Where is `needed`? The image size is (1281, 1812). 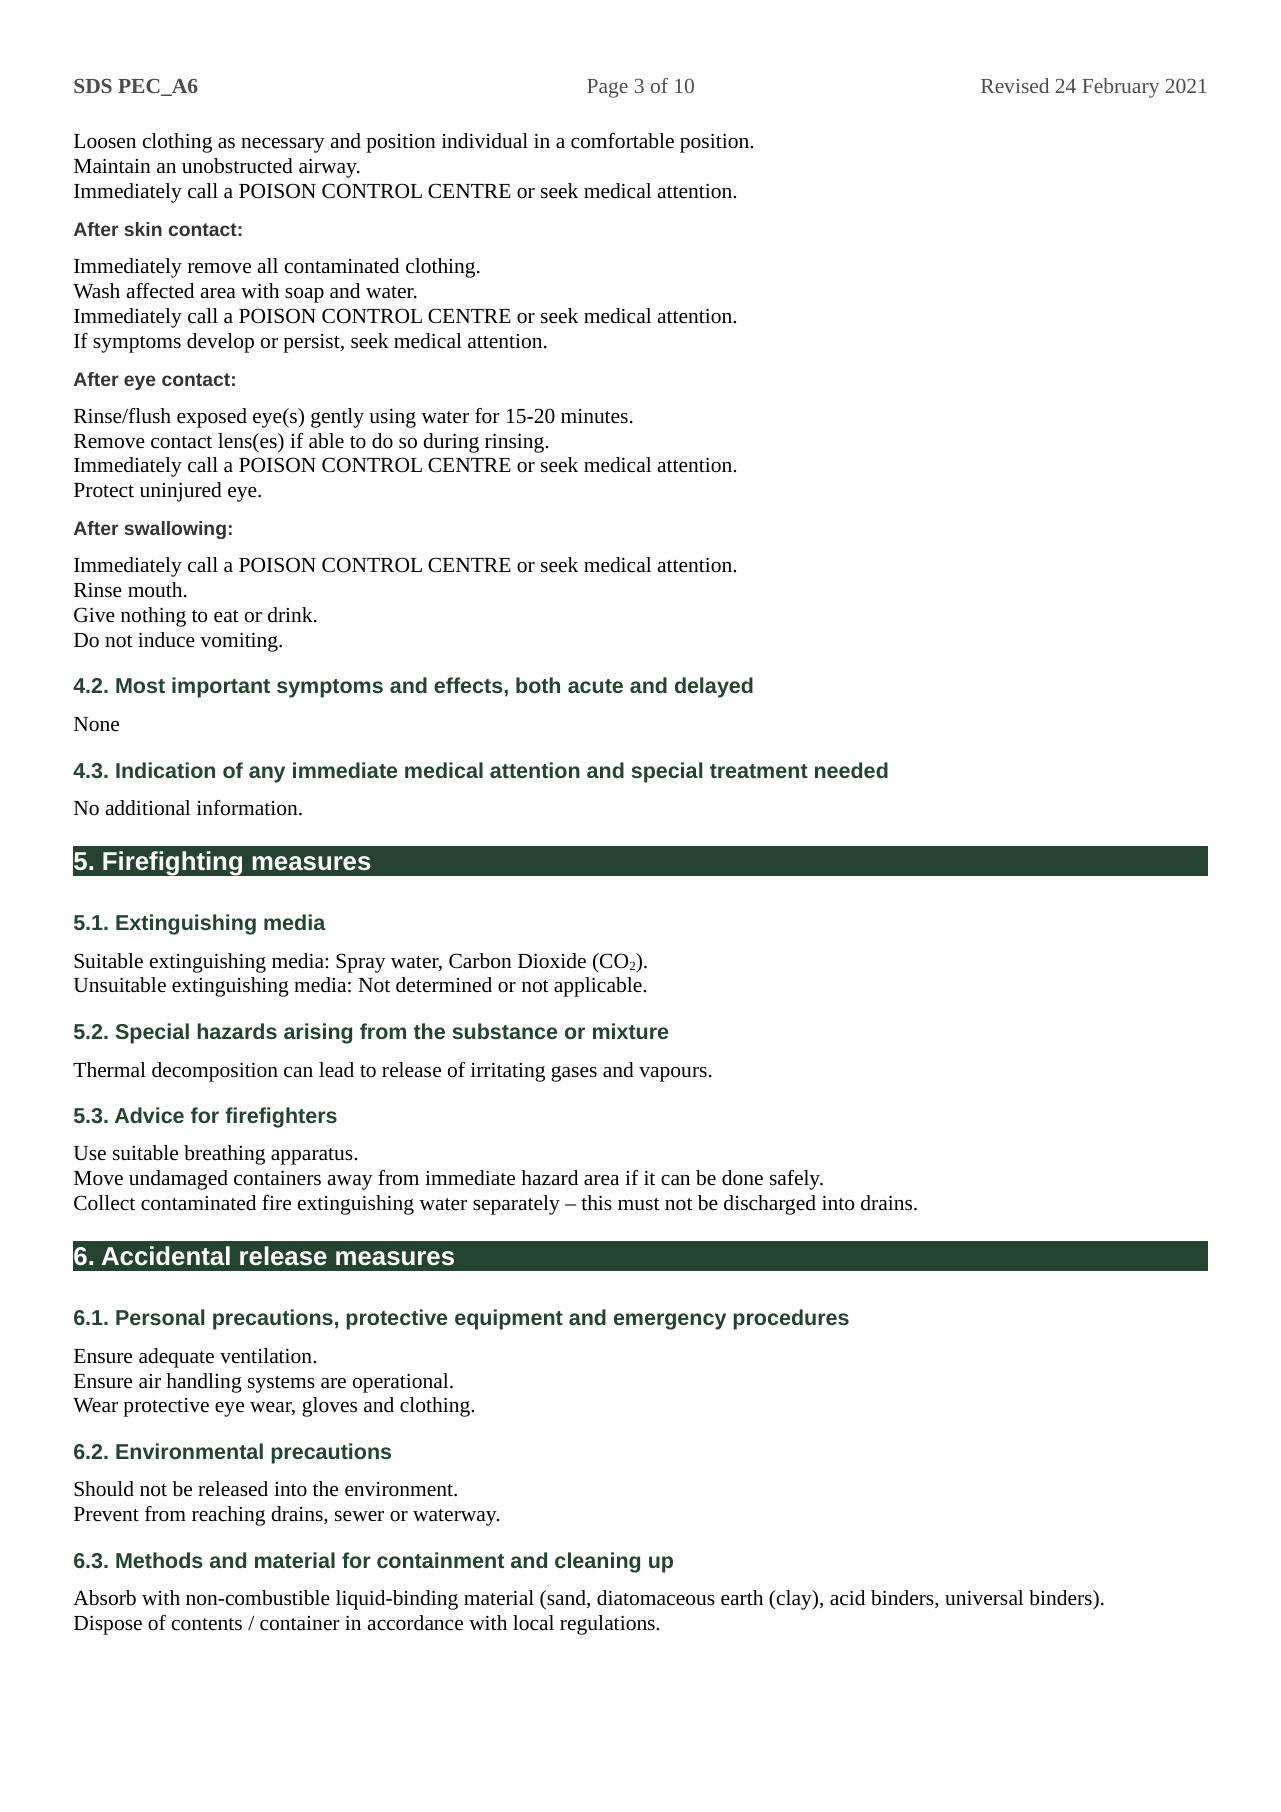 needed is located at coordinates (851, 770).
